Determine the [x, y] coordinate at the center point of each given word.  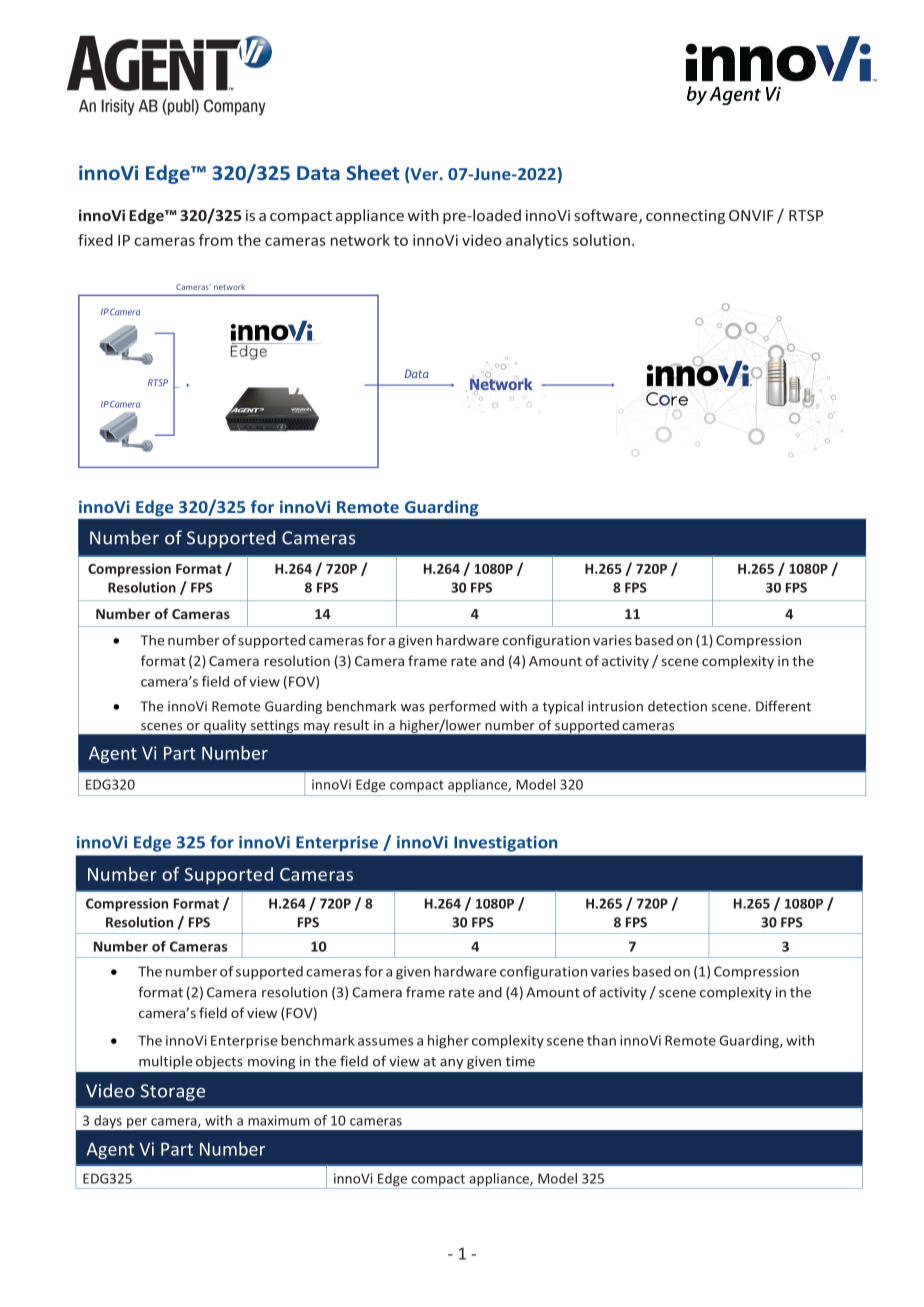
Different [783, 706]
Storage [172, 1092]
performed [462, 707]
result [351, 725]
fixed [95, 240]
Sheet [373, 172]
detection [677, 706]
